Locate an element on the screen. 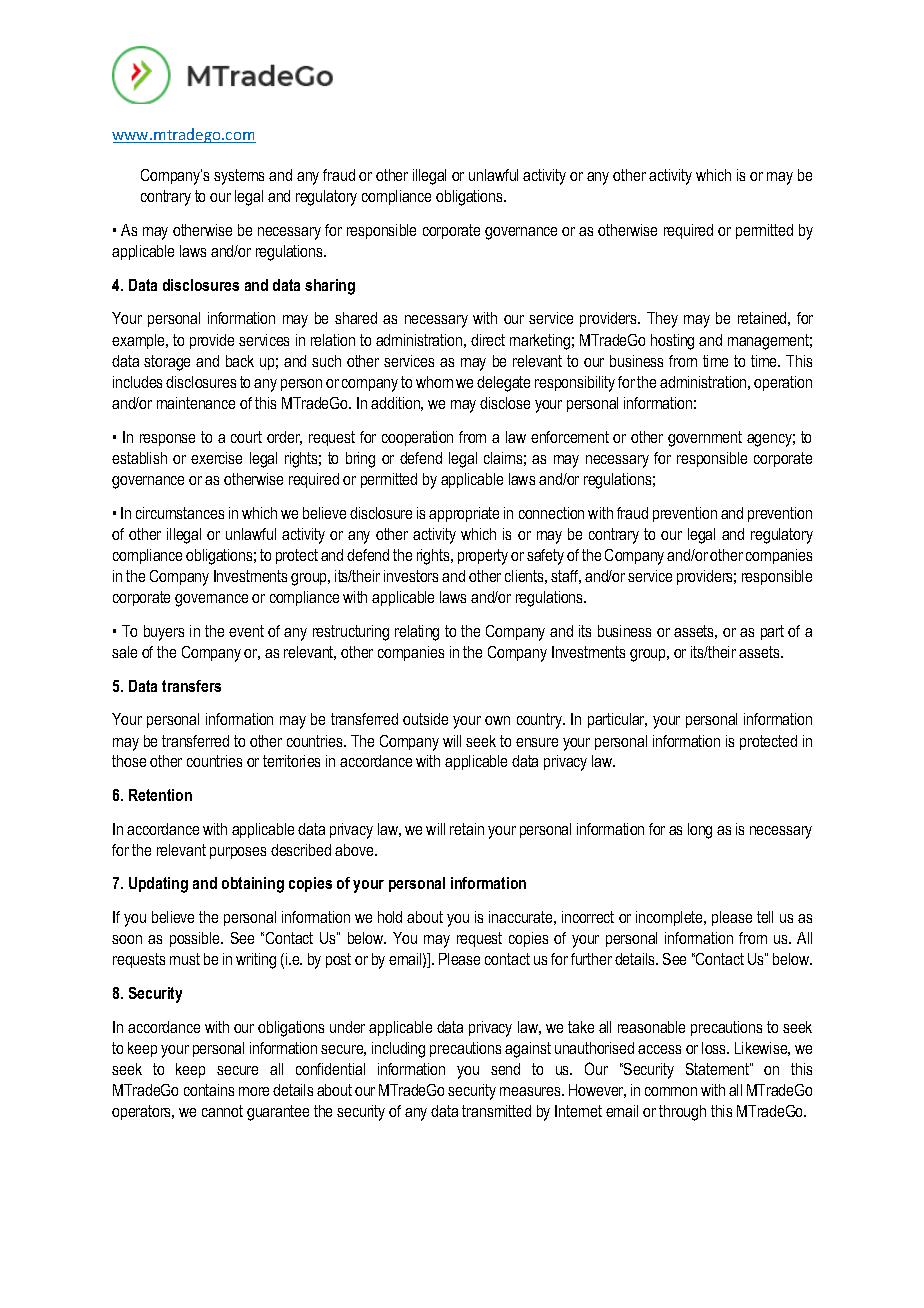 The height and width of the screenshot is (1308, 924). country is located at coordinates (541, 721).
